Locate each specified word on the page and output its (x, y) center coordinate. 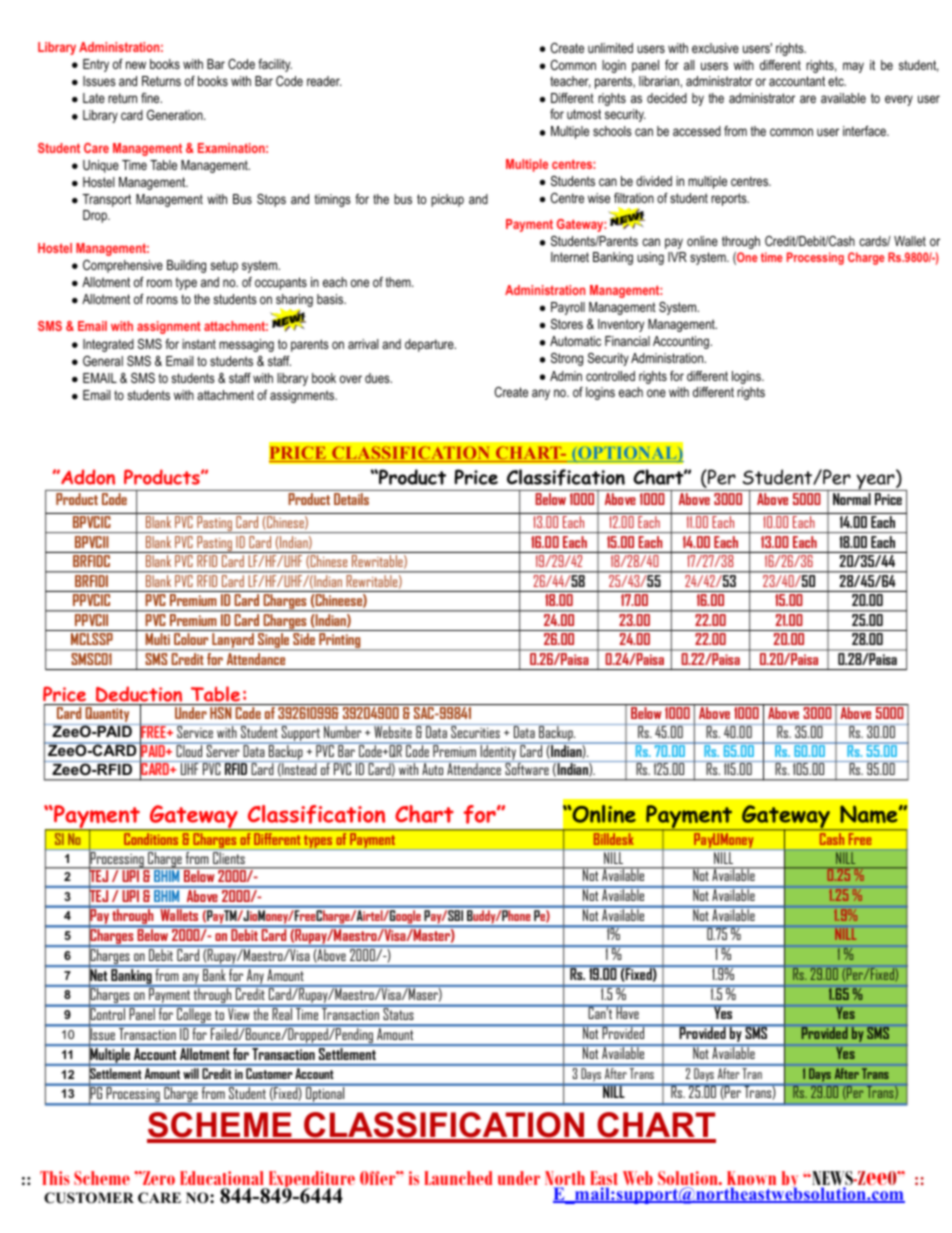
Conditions (151, 839)
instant (199, 344)
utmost (584, 114)
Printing (340, 642)
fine (151, 98)
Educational (222, 1178)
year (875, 482)
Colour (191, 639)
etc (837, 81)
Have (627, 1012)
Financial (627, 341)
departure (430, 345)
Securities (475, 731)
